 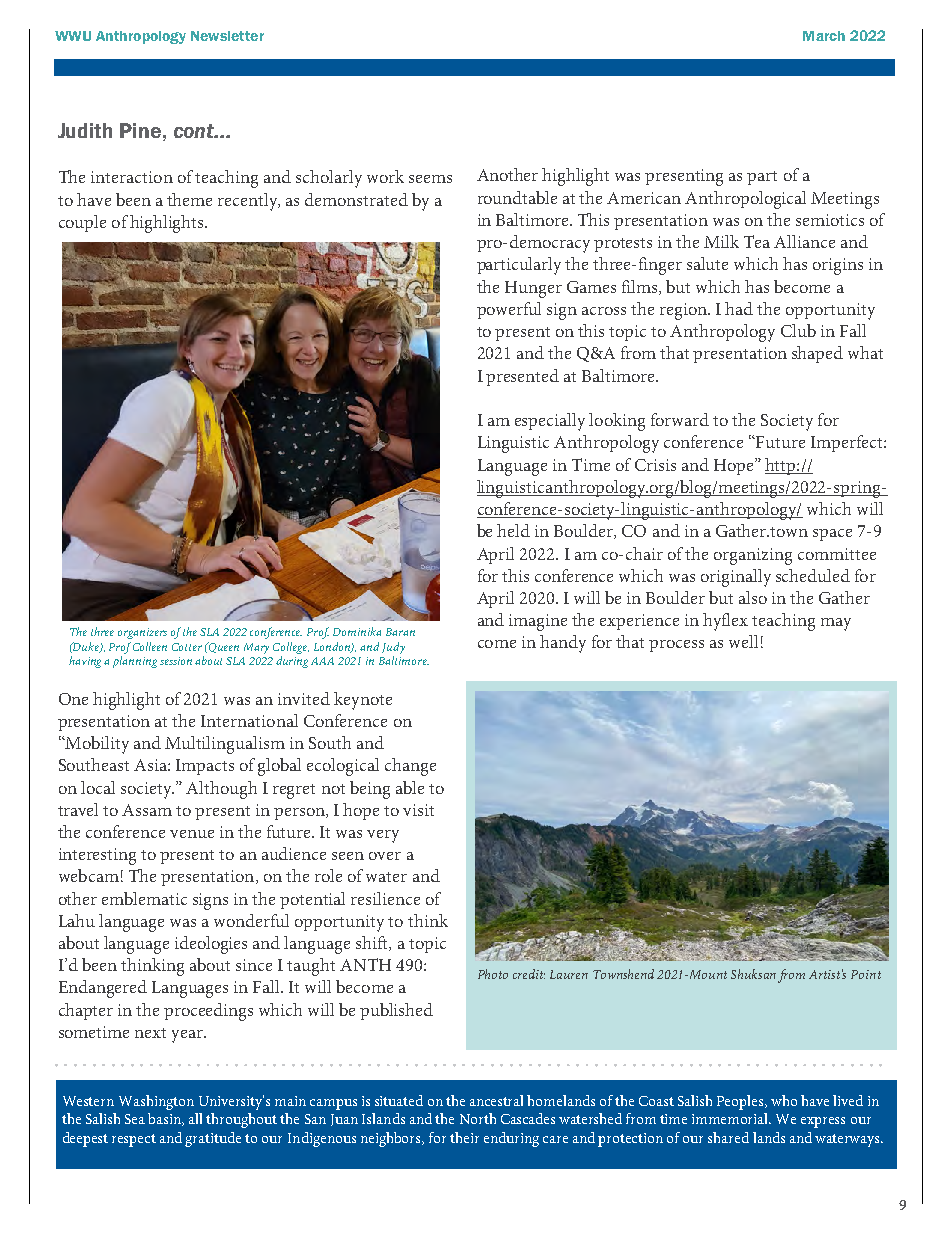 I want to click on Newsletter, so click(x=227, y=36).
